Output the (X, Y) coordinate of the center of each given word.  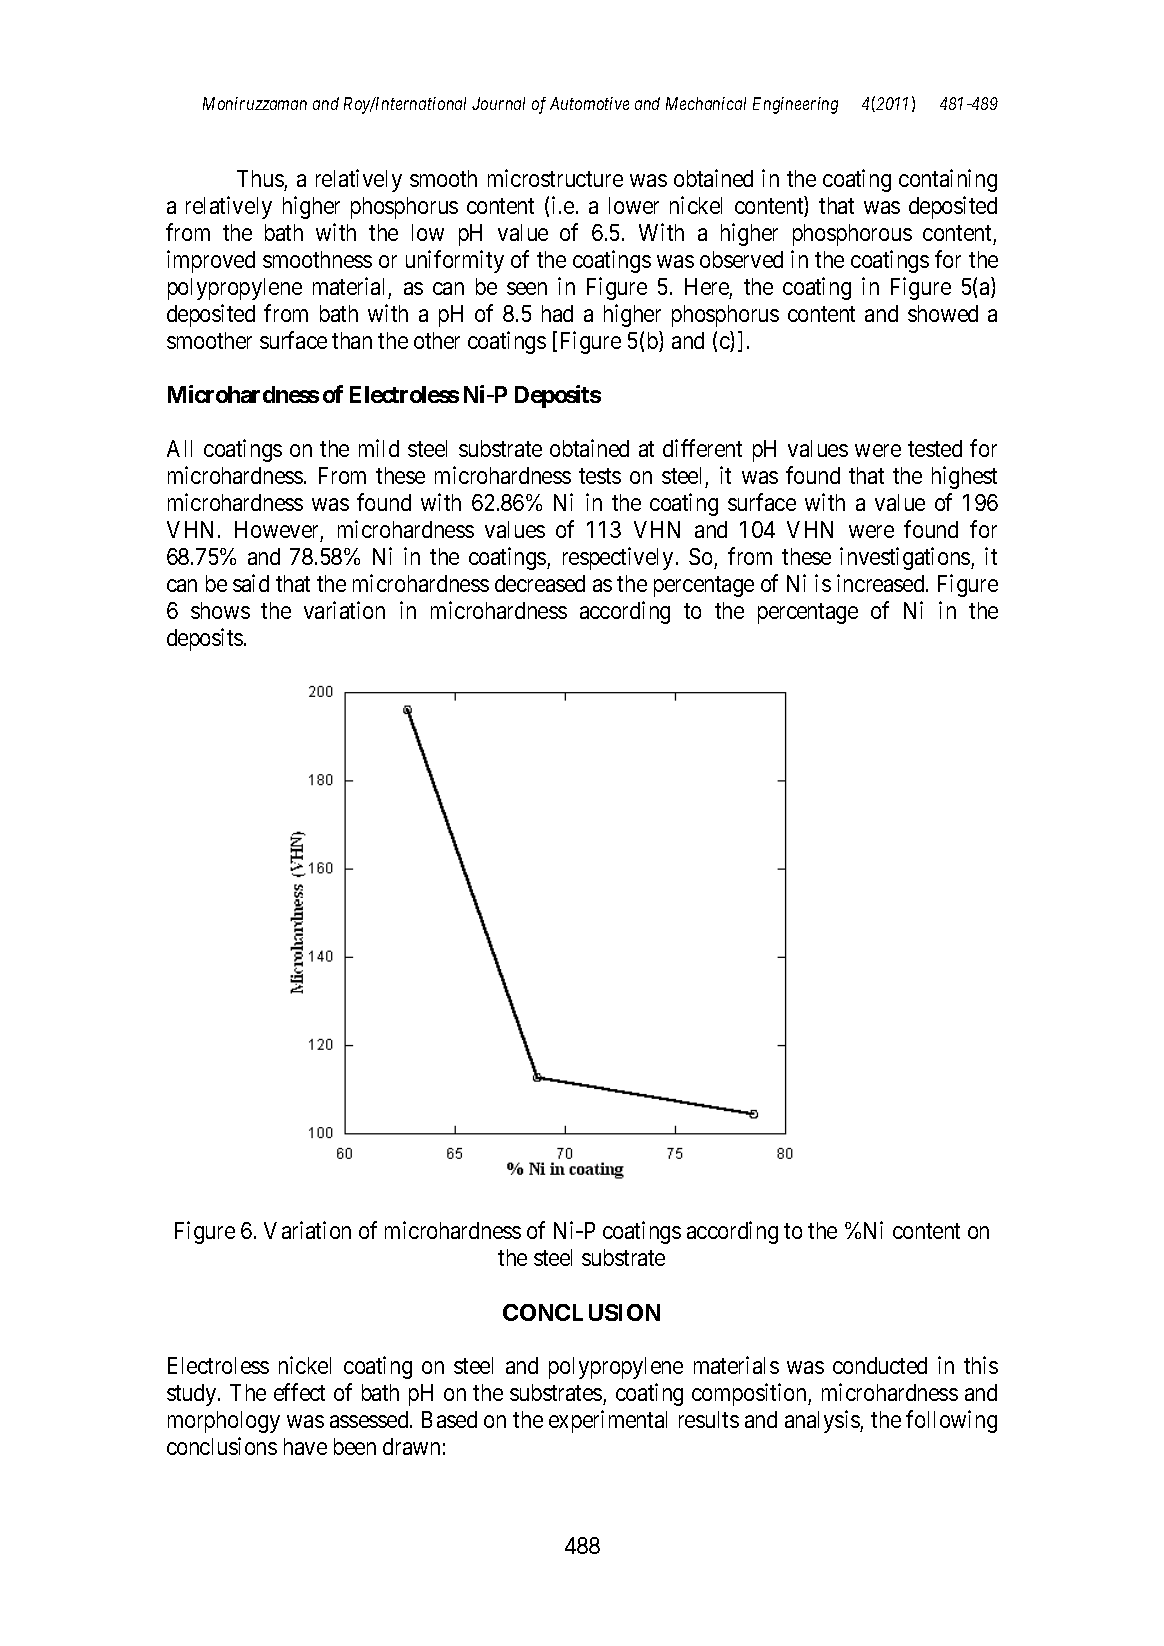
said (251, 583)
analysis (823, 1421)
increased (882, 583)
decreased (540, 583)
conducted (880, 1365)
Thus (260, 178)
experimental (608, 1421)
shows (220, 610)
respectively (618, 558)
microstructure (555, 178)
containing (948, 180)
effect (299, 1392)
